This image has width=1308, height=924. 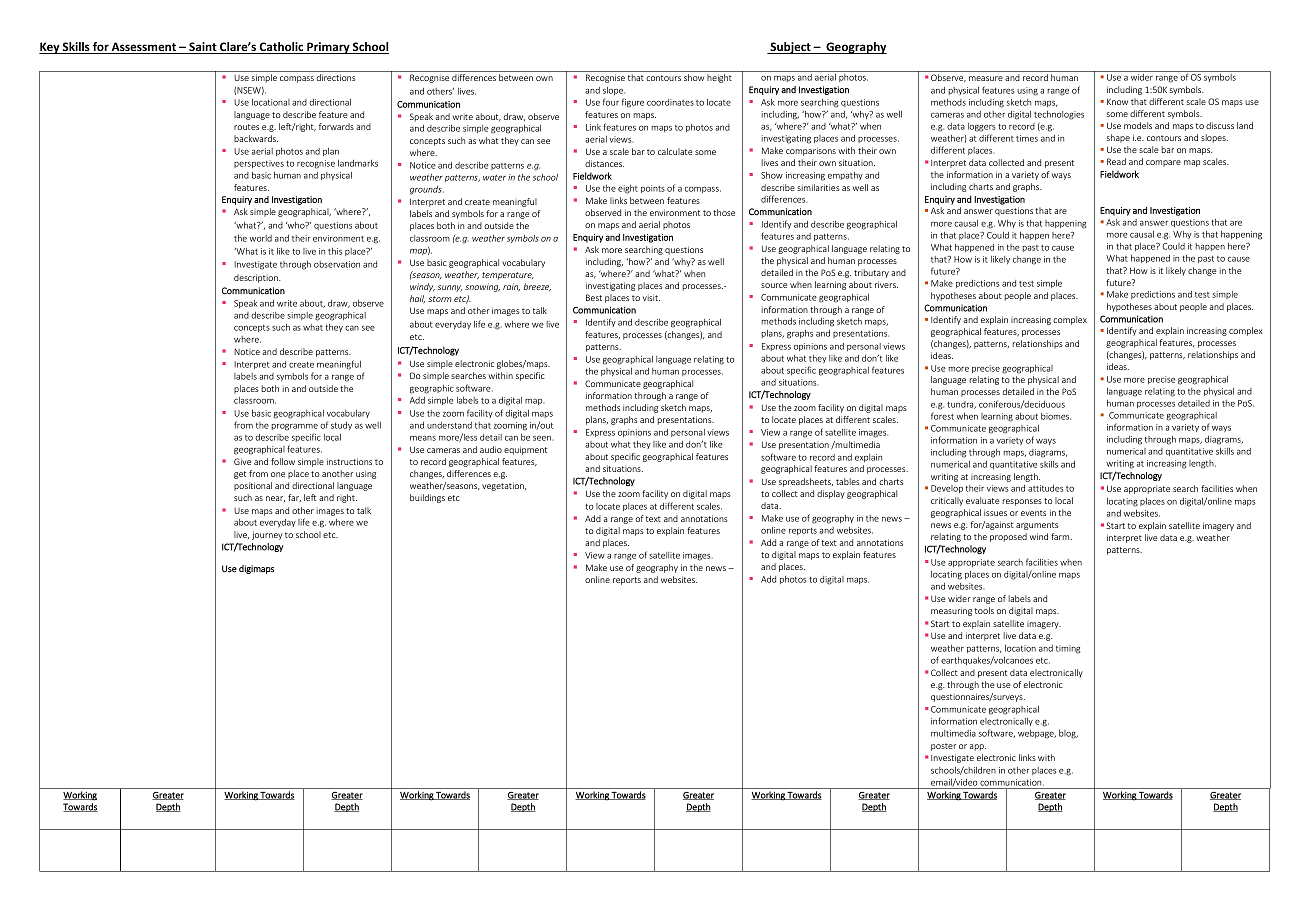 What do you see at coordinates (203, 48) in the image?
I see `Saint` at bounding box center [203, 48].
